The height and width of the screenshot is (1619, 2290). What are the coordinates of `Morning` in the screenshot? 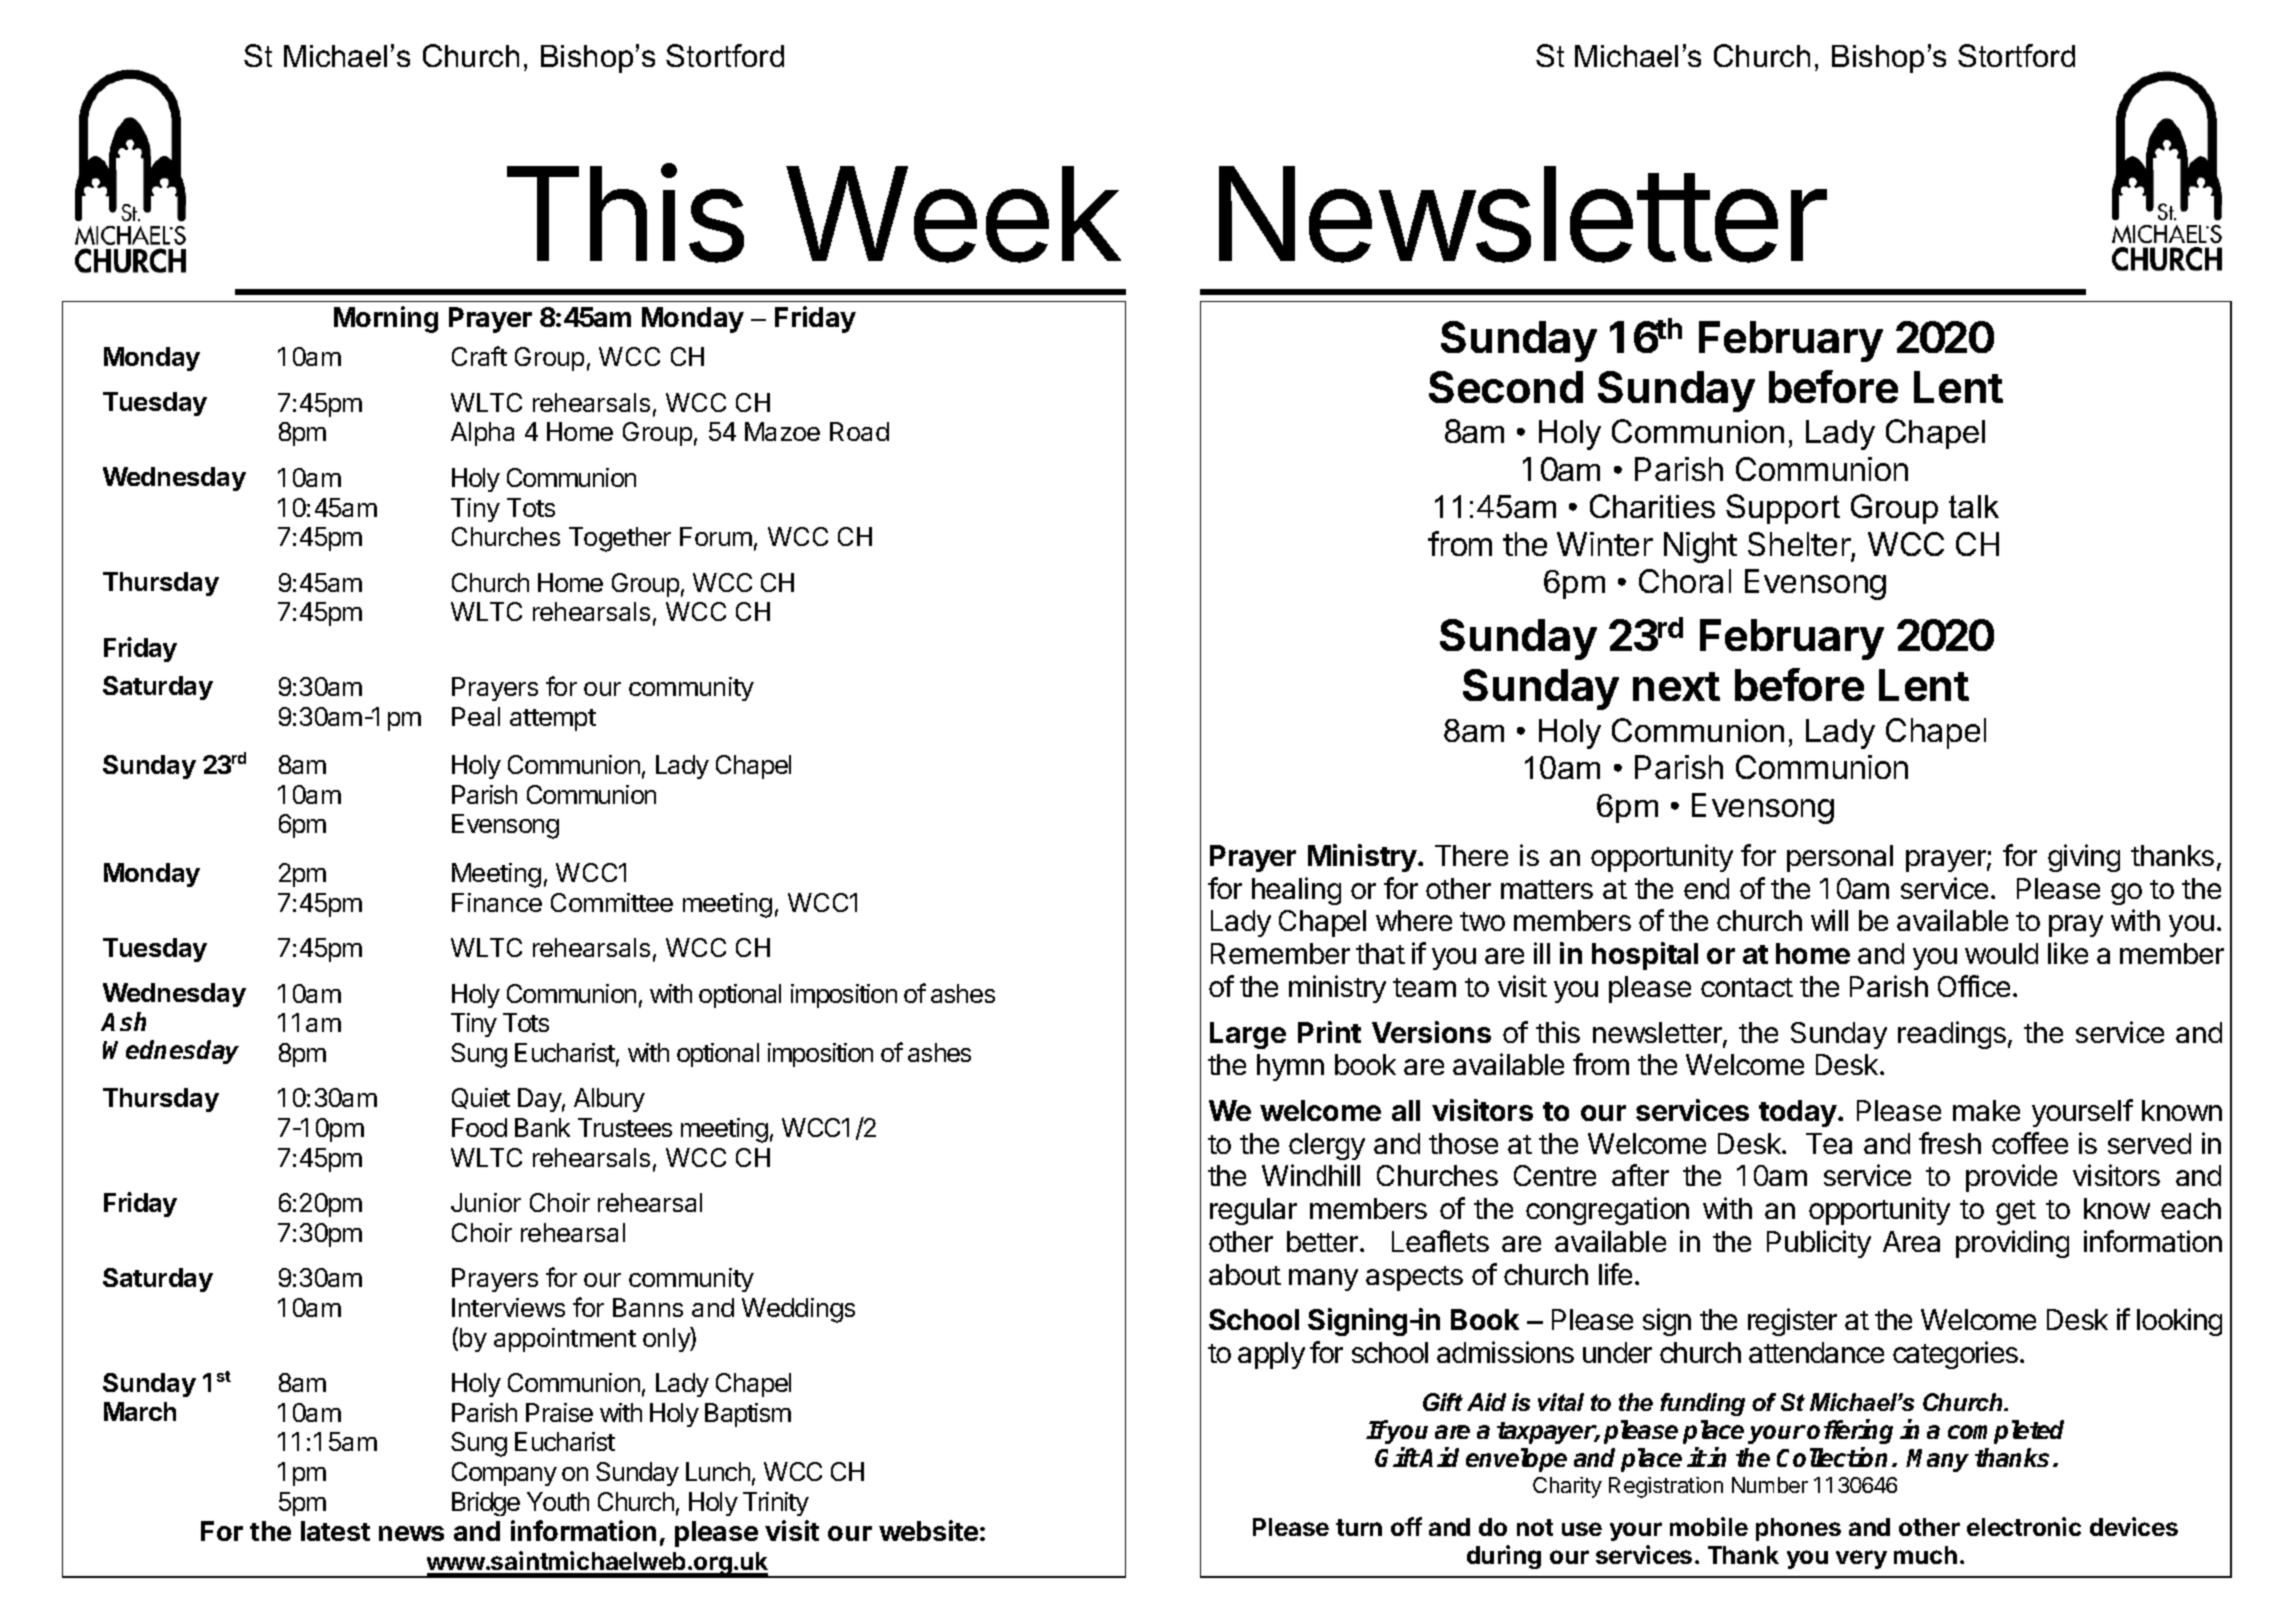 It's located at (386, 319).
